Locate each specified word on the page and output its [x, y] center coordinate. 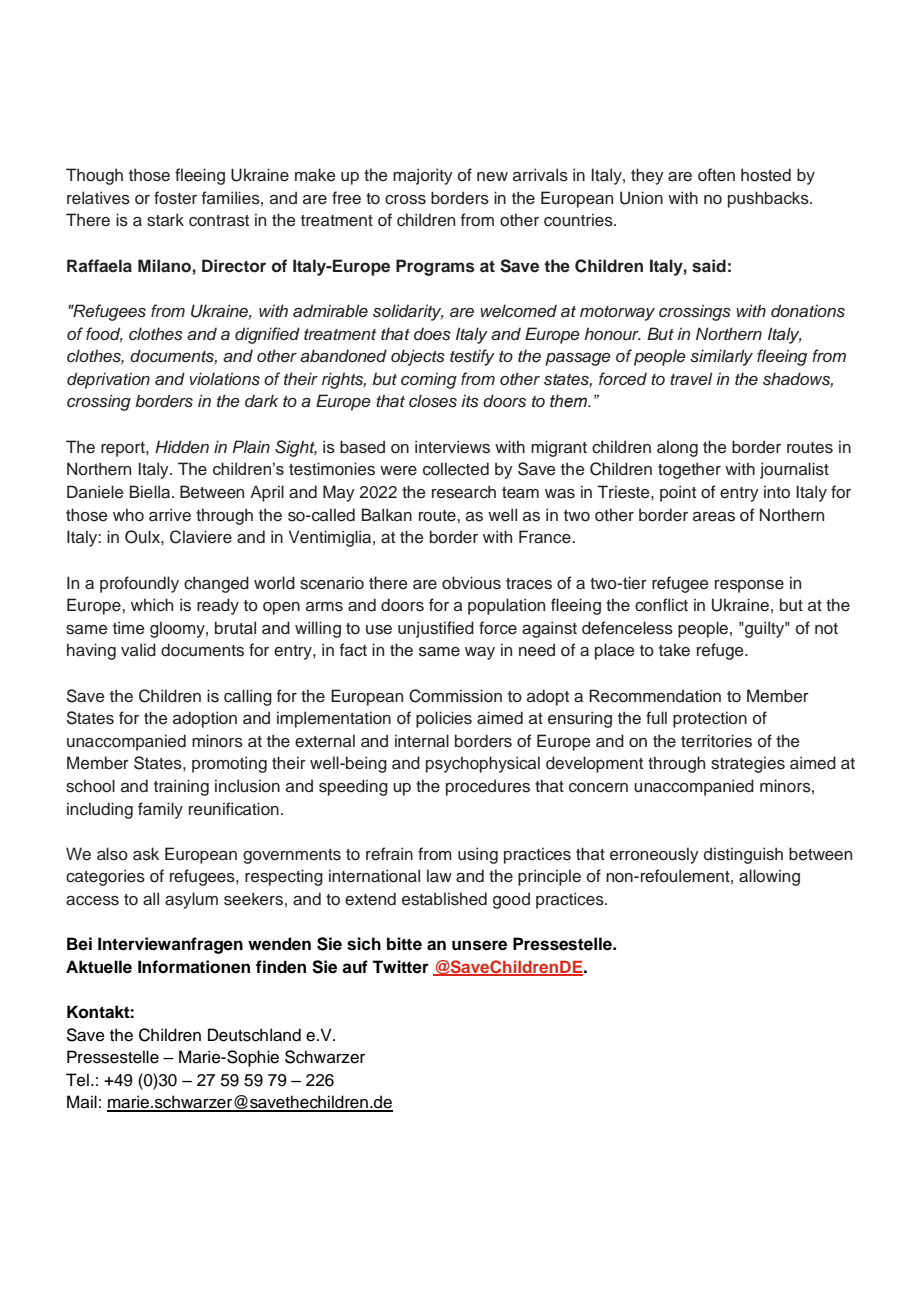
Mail [82, 1102]
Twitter [400, 967]
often [716, 175]
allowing [769, 877]
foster [175, 198]
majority [423, 176]
